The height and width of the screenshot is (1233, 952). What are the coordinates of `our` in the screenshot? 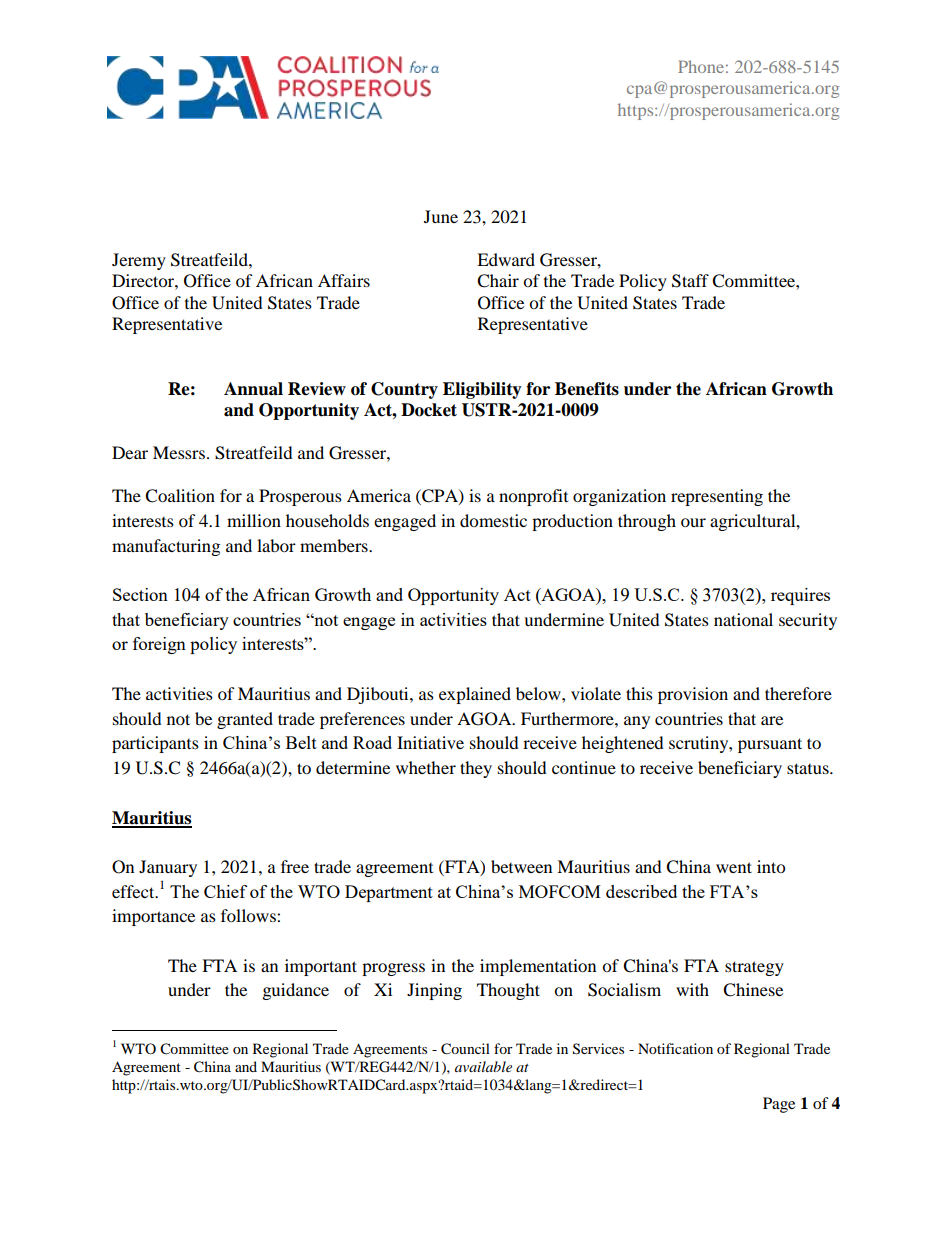 It's located at (693, 522).
